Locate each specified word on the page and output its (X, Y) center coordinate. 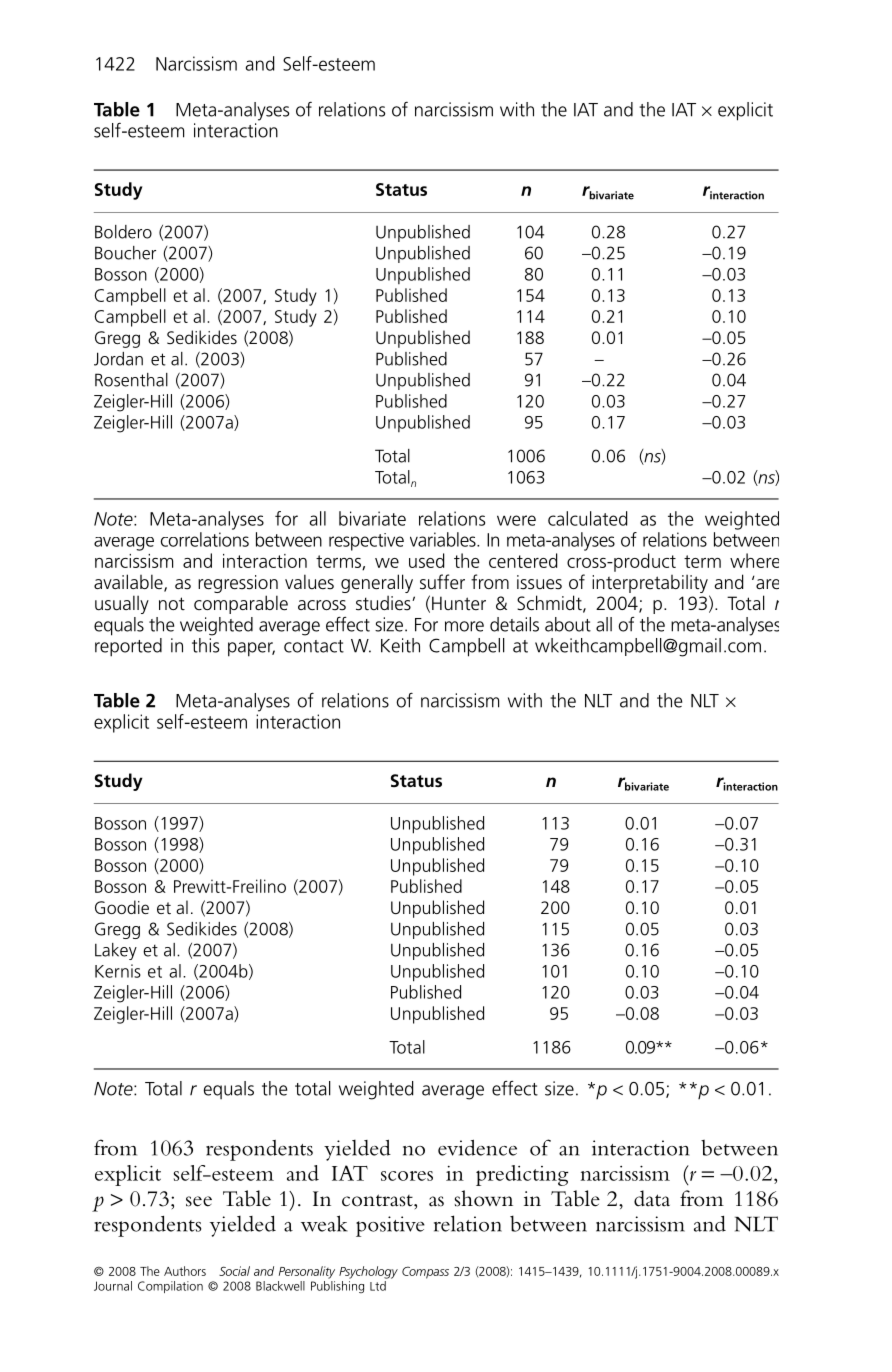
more (464, 626)
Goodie (122, 907)
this (205, 645)
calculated (587, 518)
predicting (522, 1175)
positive (390, 1226)
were (516, 520)
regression (238, 584)
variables (444, 539)
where (754, 560)
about (568, 624)
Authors (185, 1271)
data (652, 1198)
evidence (477, 1147)
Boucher (125, 253)
